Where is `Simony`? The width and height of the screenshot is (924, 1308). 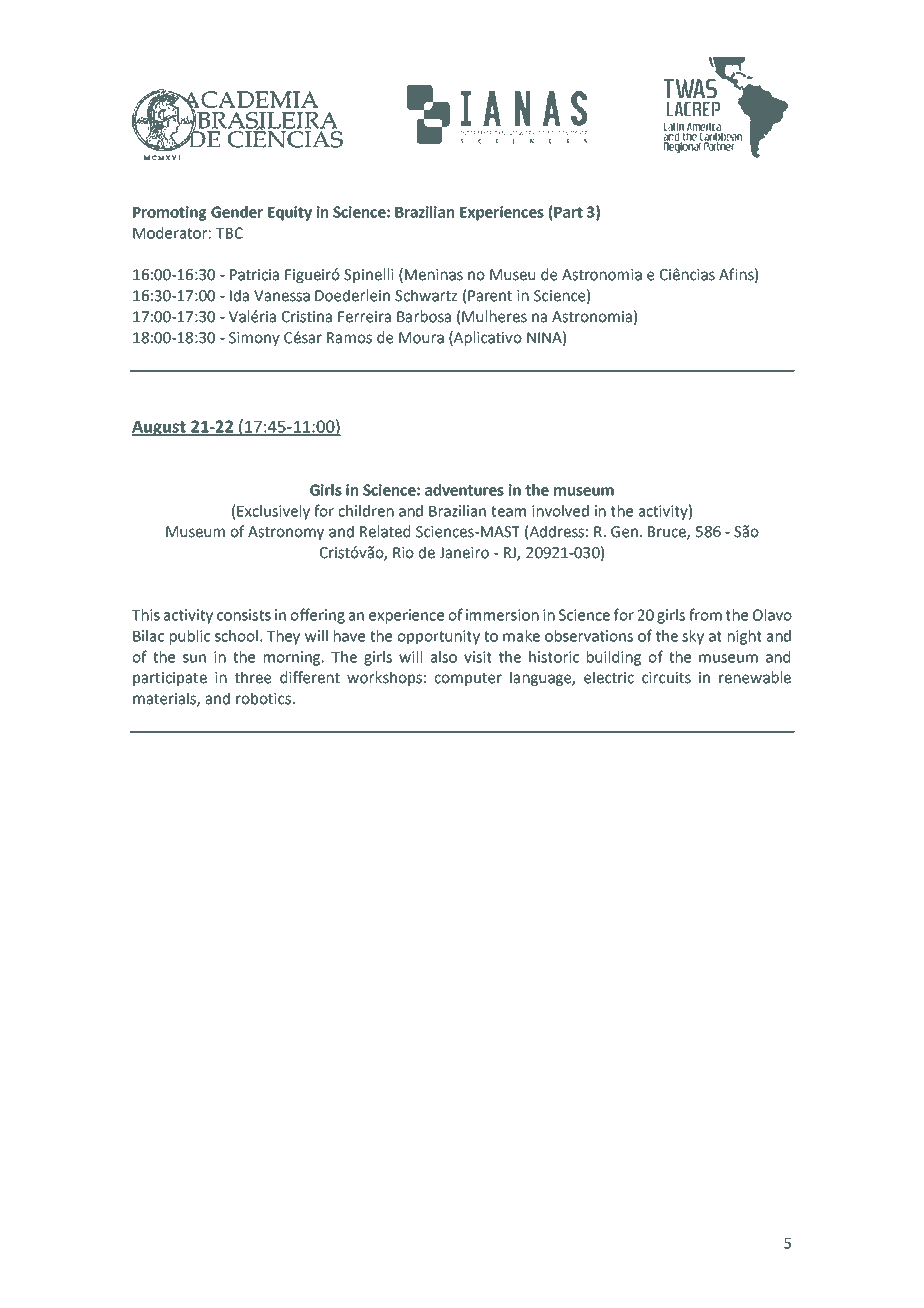 Simony is located at coordinates (254, 339).
